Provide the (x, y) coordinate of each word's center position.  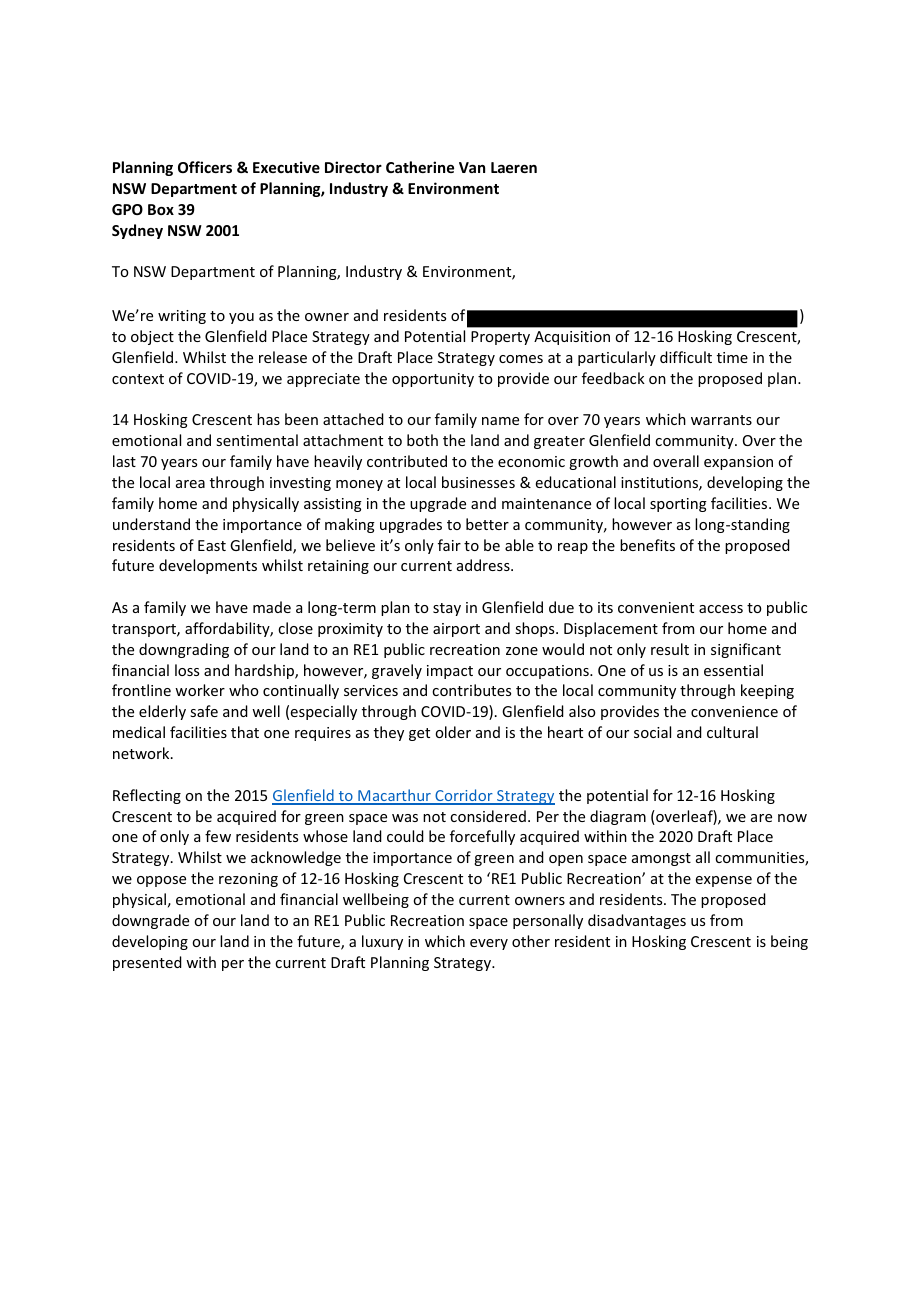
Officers (205, 167)
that (245, 732)
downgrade (150, 921)
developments (208, 566)
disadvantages (637, 921)
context (138, 379)
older (453, 732)
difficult (686, 357)
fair (449, 545)
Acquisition (572, 338)
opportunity (433, 380)
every (489, 944)
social (652, 732)
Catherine (420, 167)
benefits (647, 545)
